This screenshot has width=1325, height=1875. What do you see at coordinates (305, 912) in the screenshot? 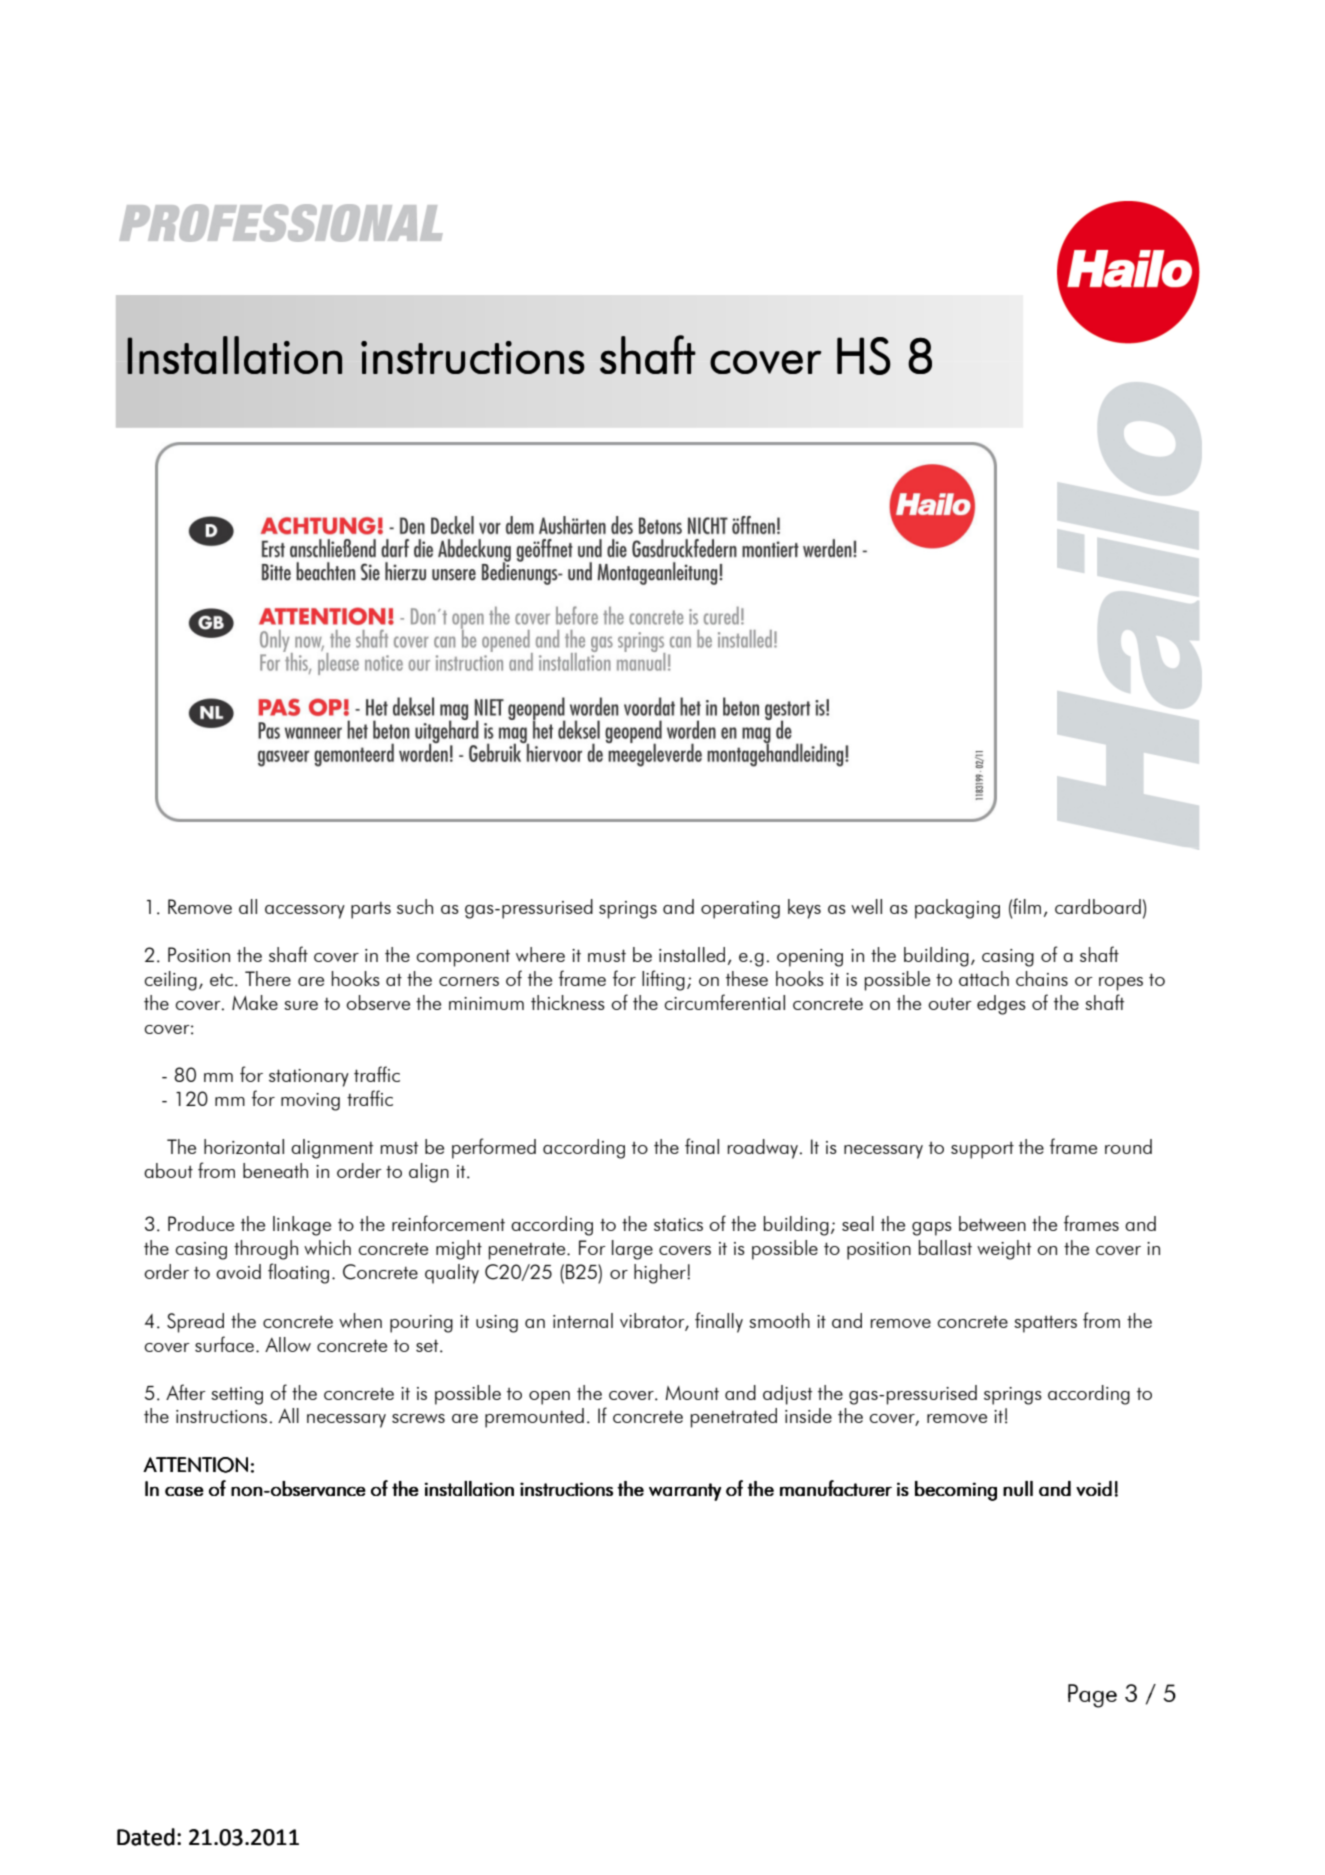
I see `accessory` at bounding box center [305, 912].
